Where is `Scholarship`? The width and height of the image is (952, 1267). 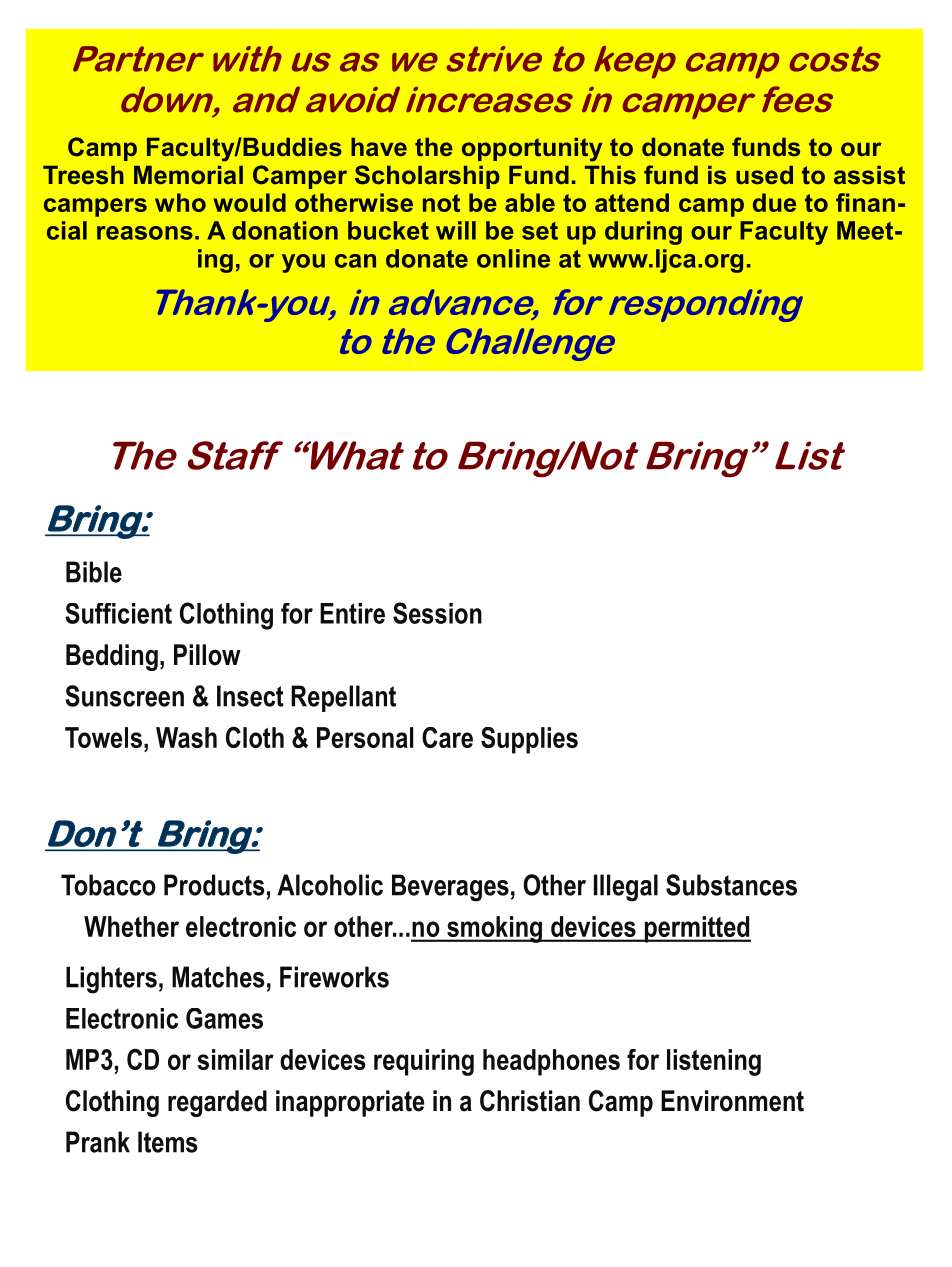
Scholarship is located at coordinates (427, 177).
